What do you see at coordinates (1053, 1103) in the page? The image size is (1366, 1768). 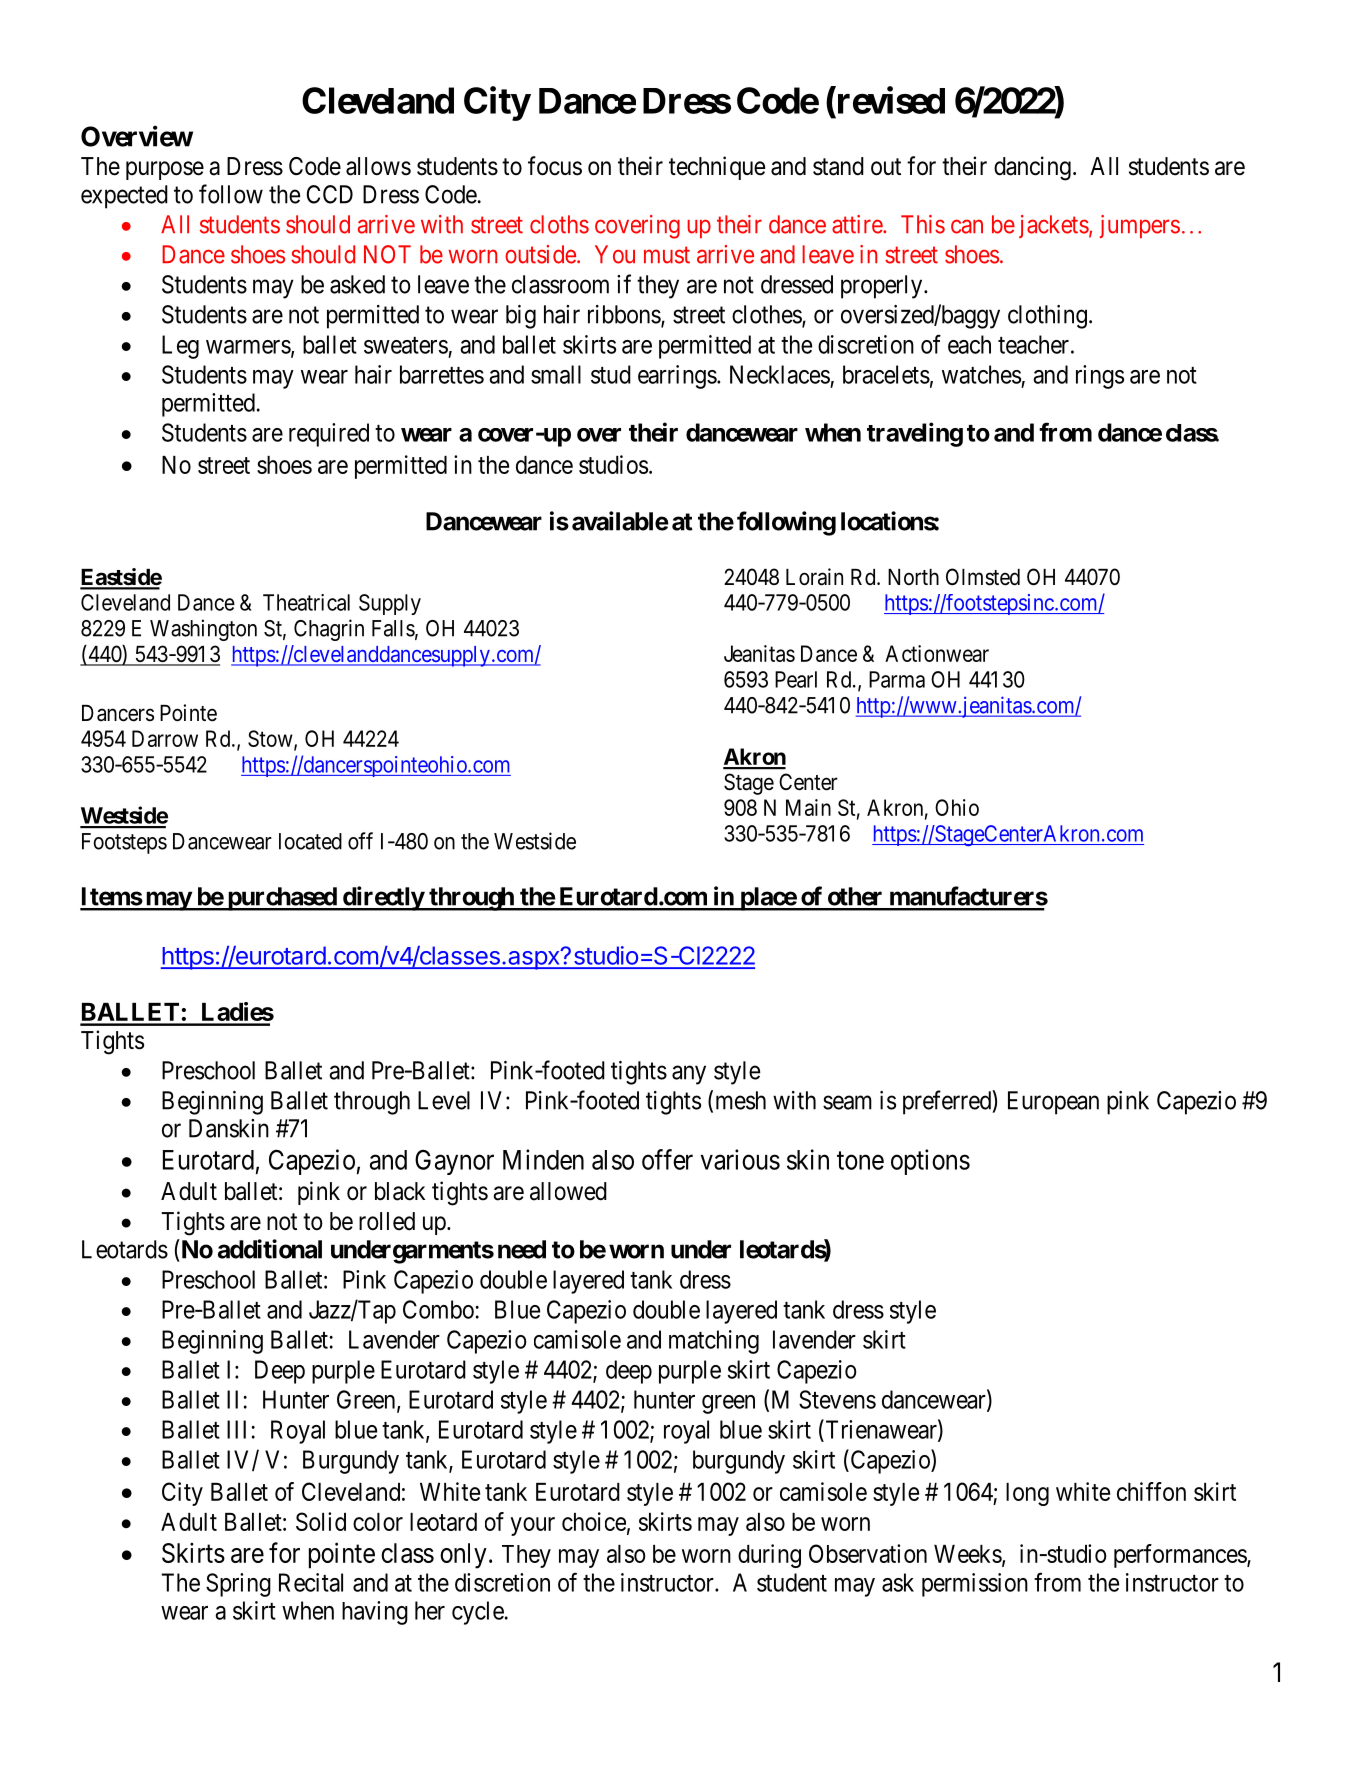 I see `European` at bounding box center [1053, 1103].
